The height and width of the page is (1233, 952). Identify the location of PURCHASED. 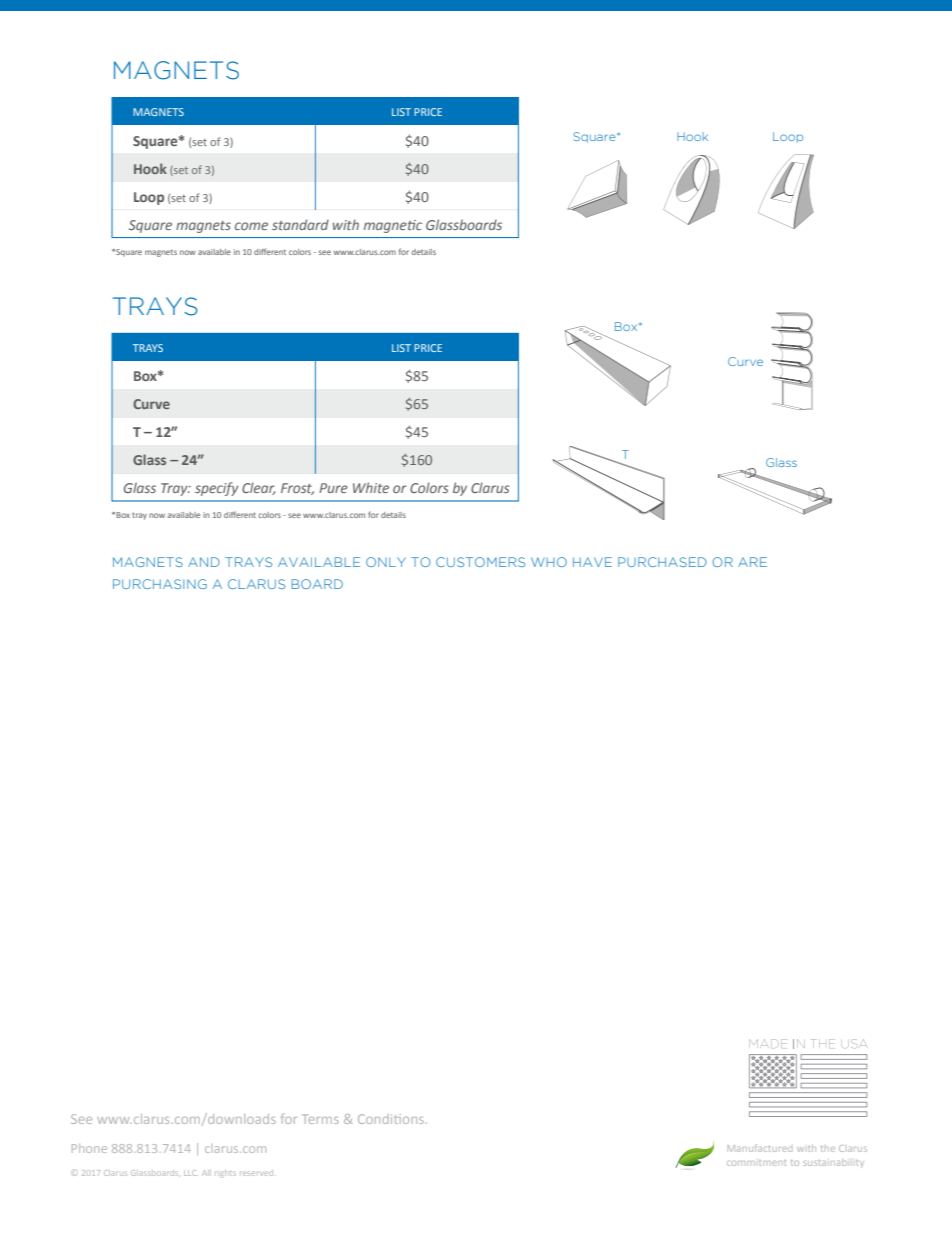
(662, 562).
